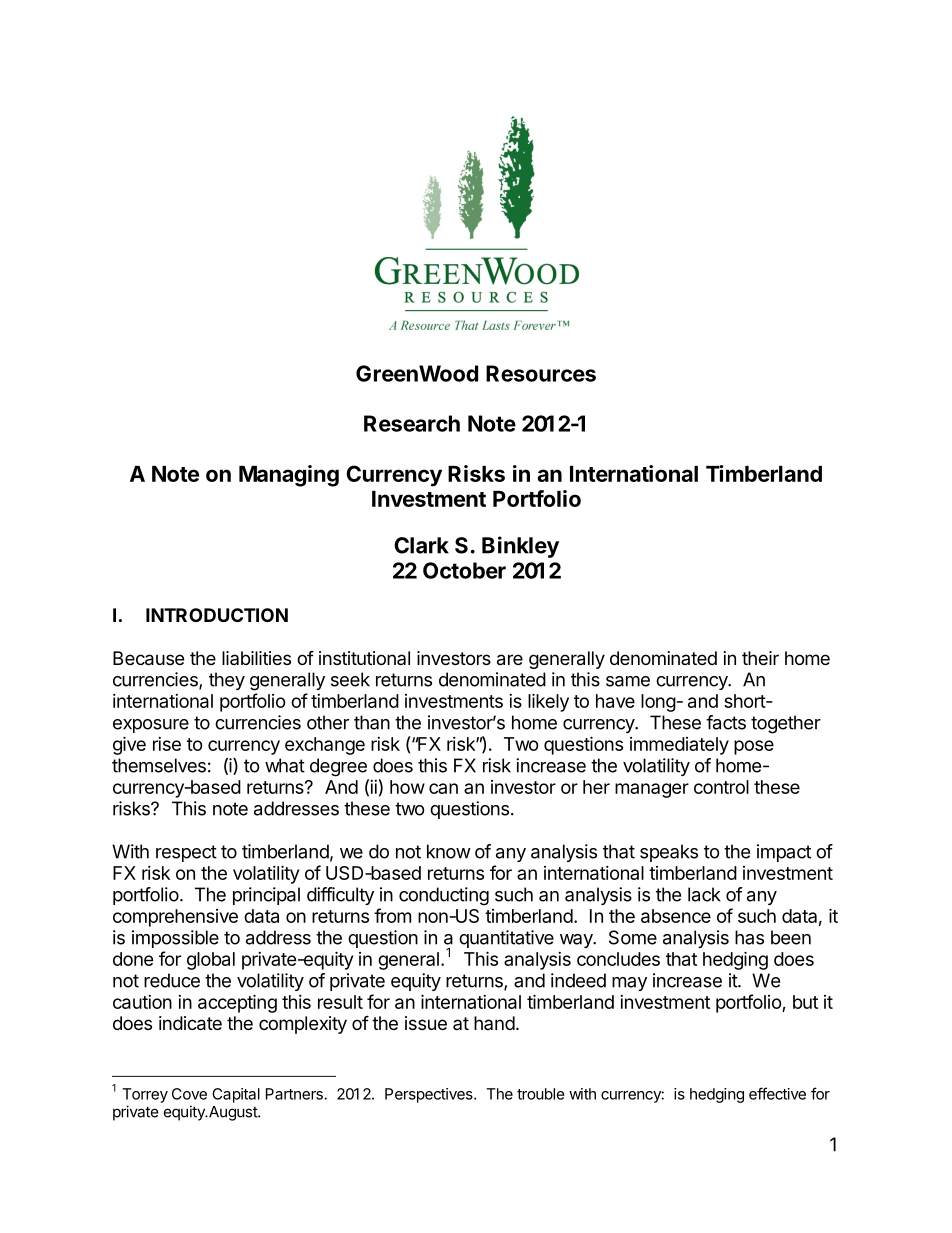  Describe the element at coordinates (430, 1095) in the document. I see `Perspectives` at that location.
